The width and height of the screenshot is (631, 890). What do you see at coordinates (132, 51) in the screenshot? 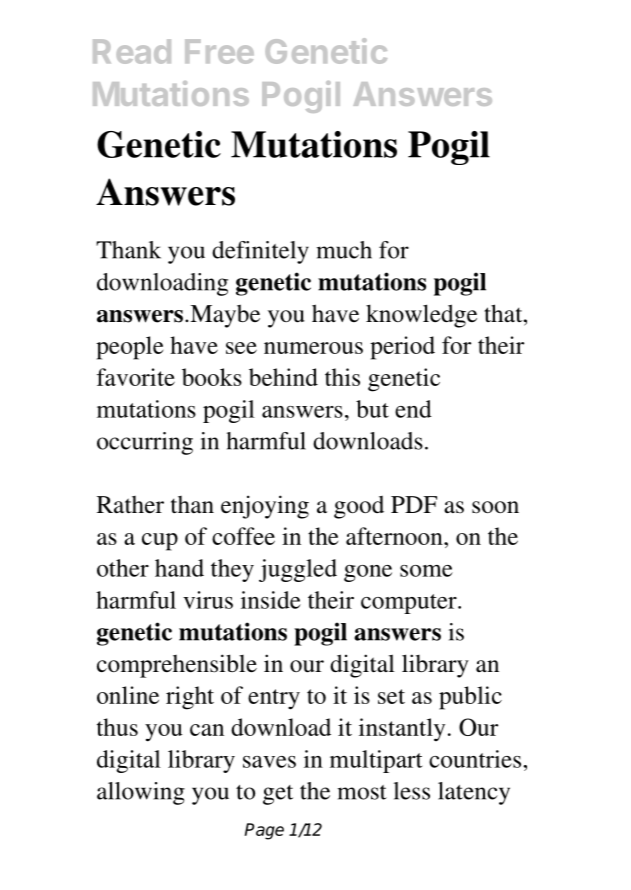
I see `Read` at bounding box center [132, 51].
